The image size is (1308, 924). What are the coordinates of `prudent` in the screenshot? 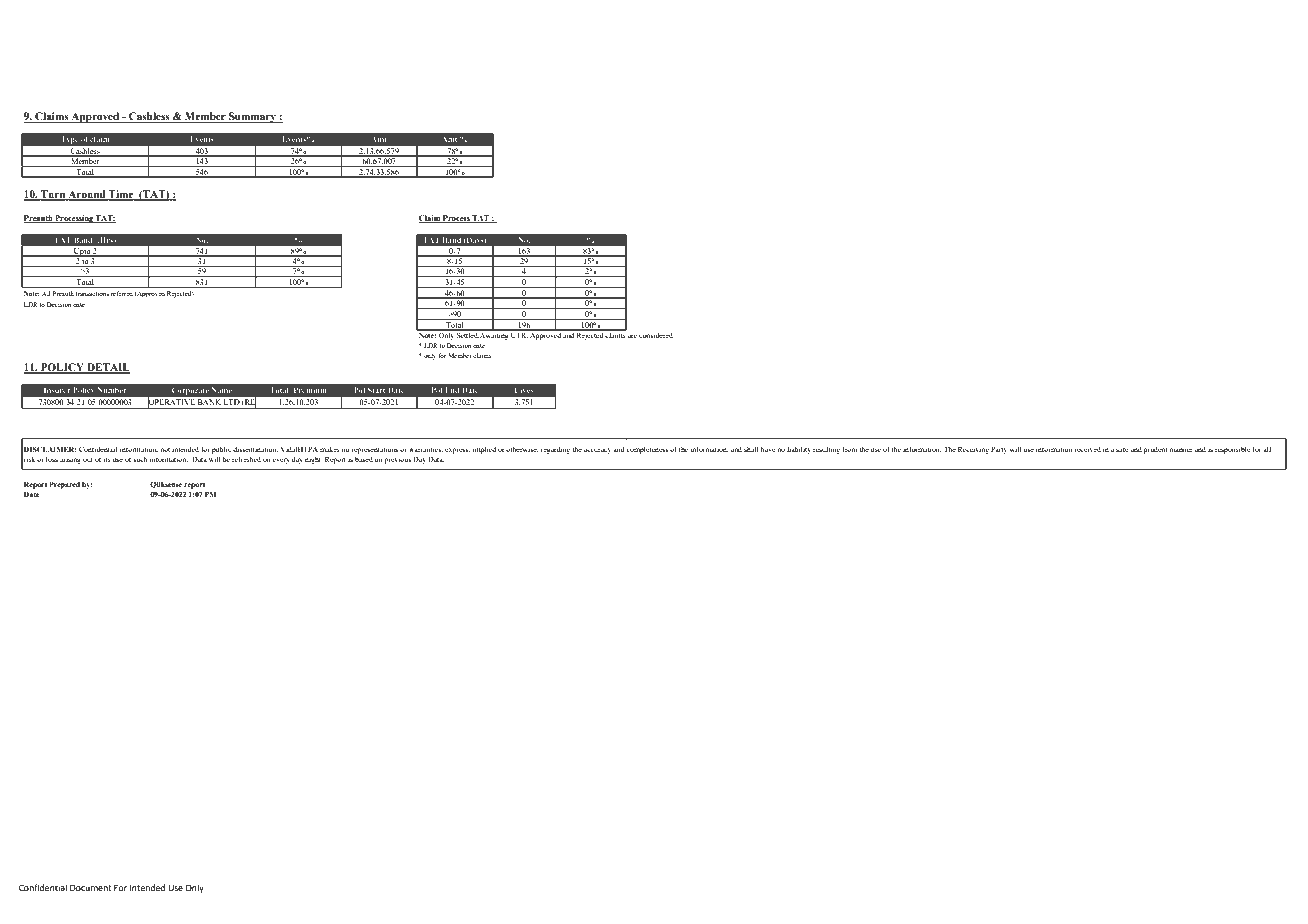 It's located at (1155, 450).
